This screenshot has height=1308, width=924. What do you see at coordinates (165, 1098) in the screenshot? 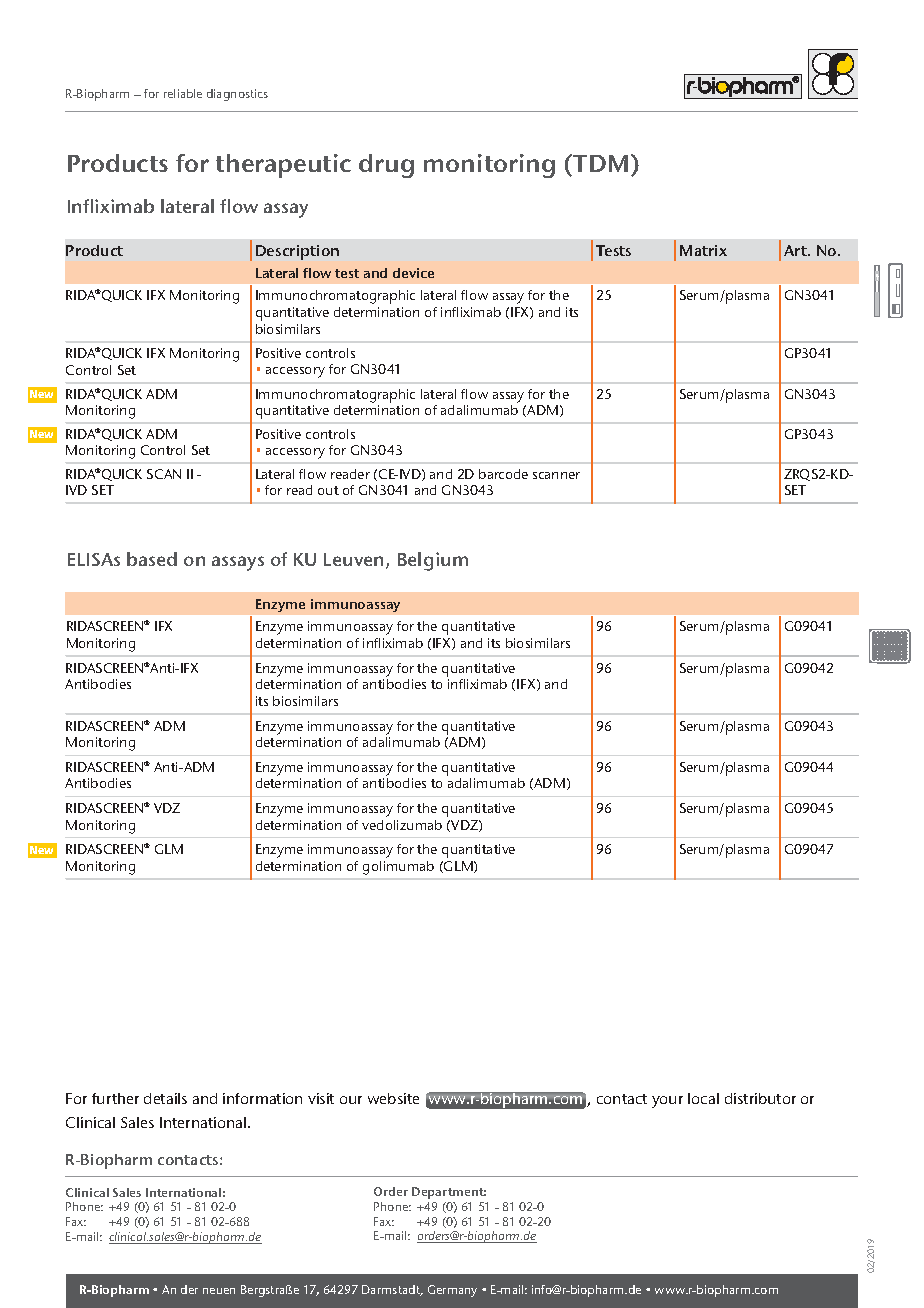
I see `details` at bounding box center [165, 1098].
